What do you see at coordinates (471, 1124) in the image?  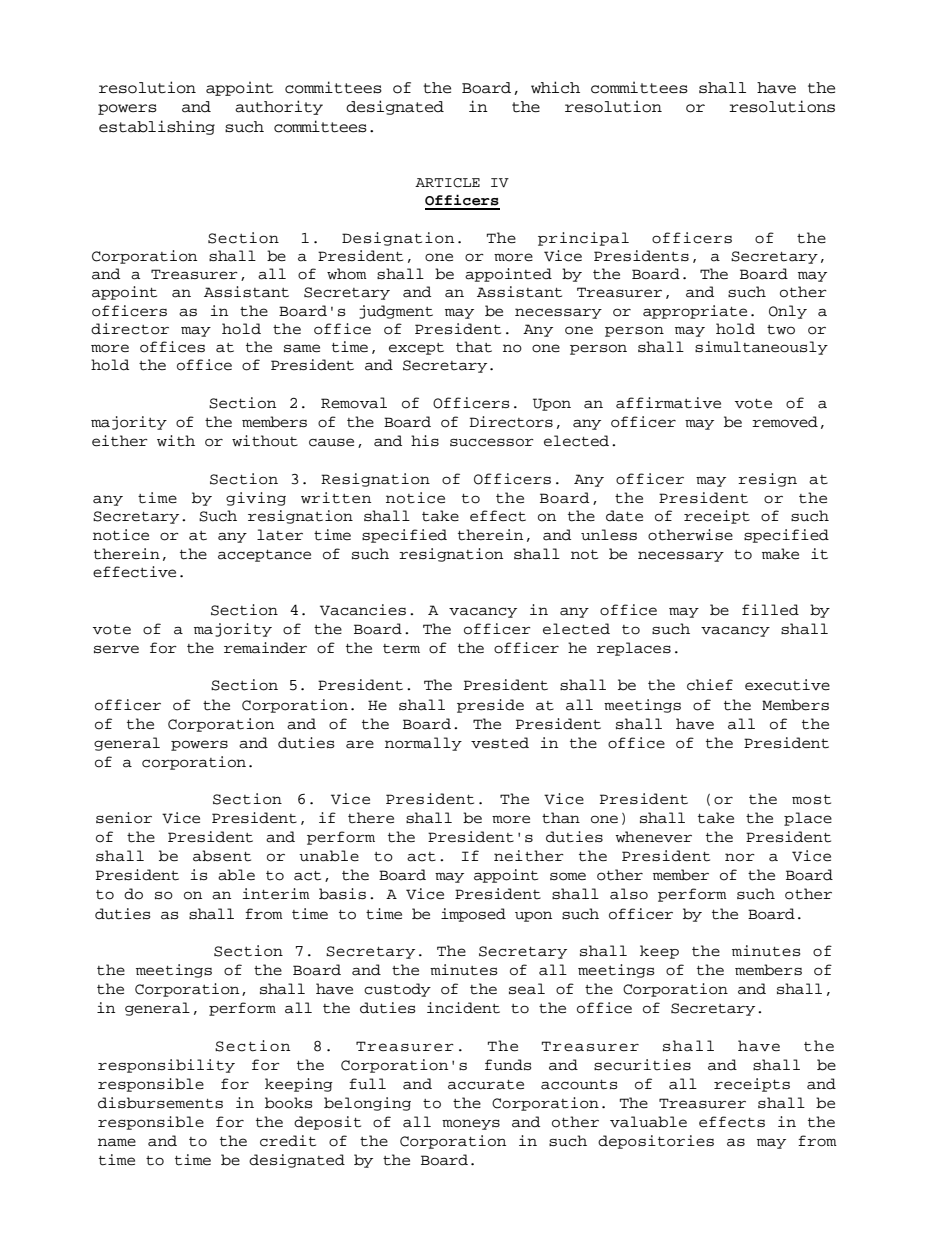 I see `moneys` at bounding box center [471, 1124].
